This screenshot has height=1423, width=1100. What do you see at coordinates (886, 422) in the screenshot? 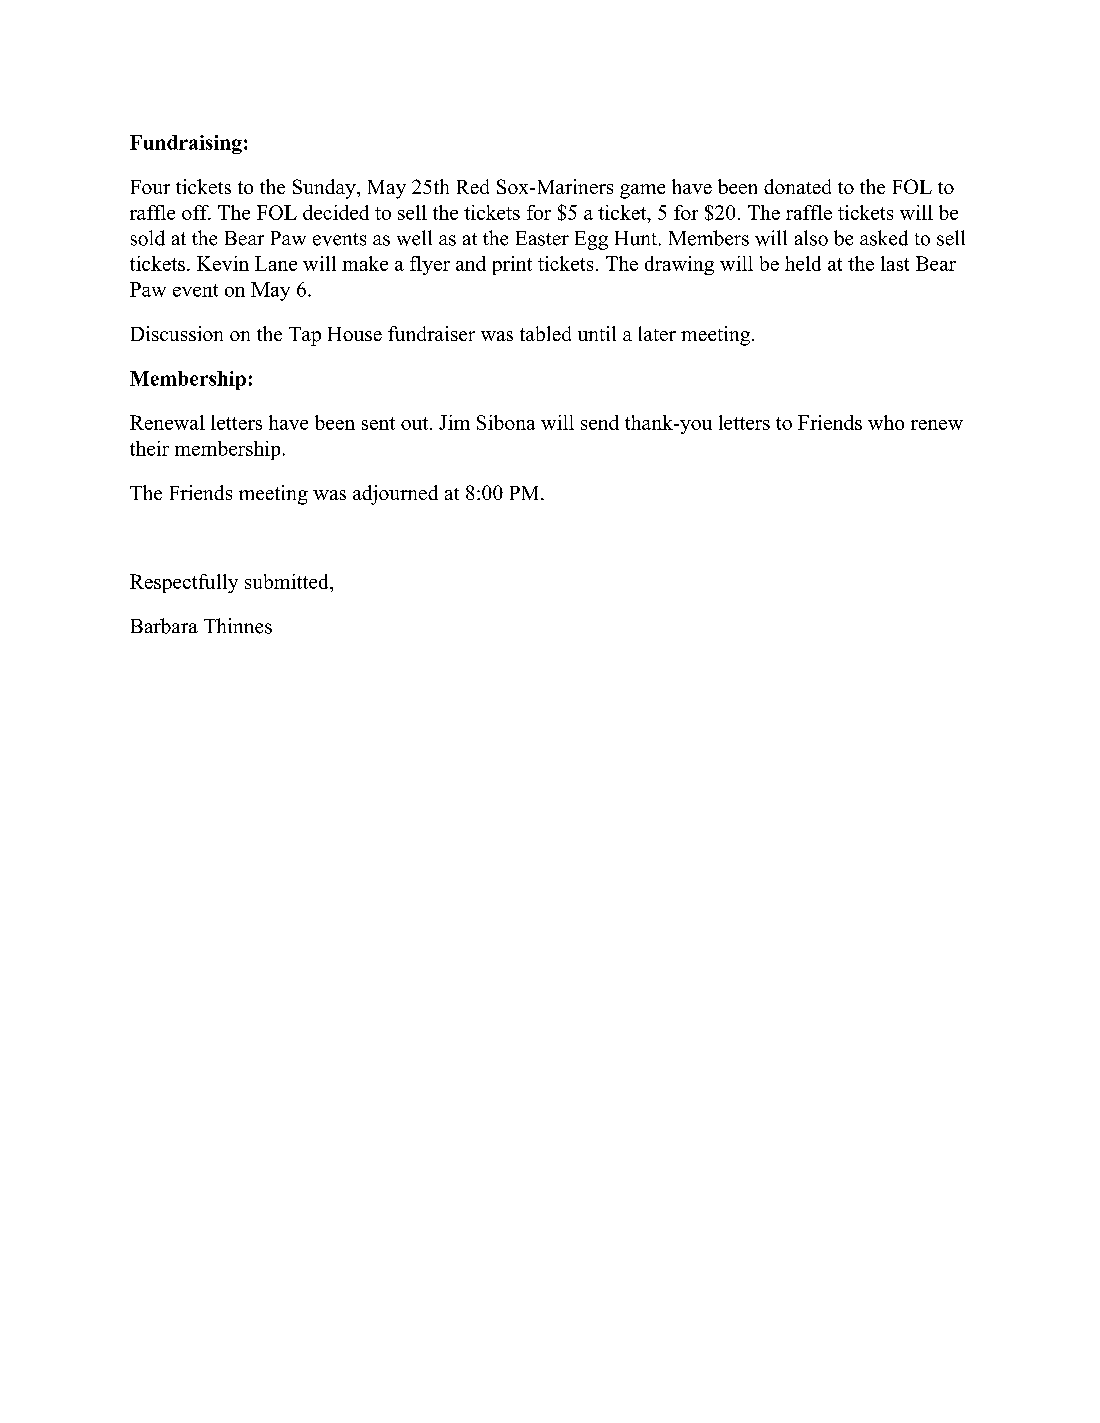
I see `who` at bounding box center [886, 422].
